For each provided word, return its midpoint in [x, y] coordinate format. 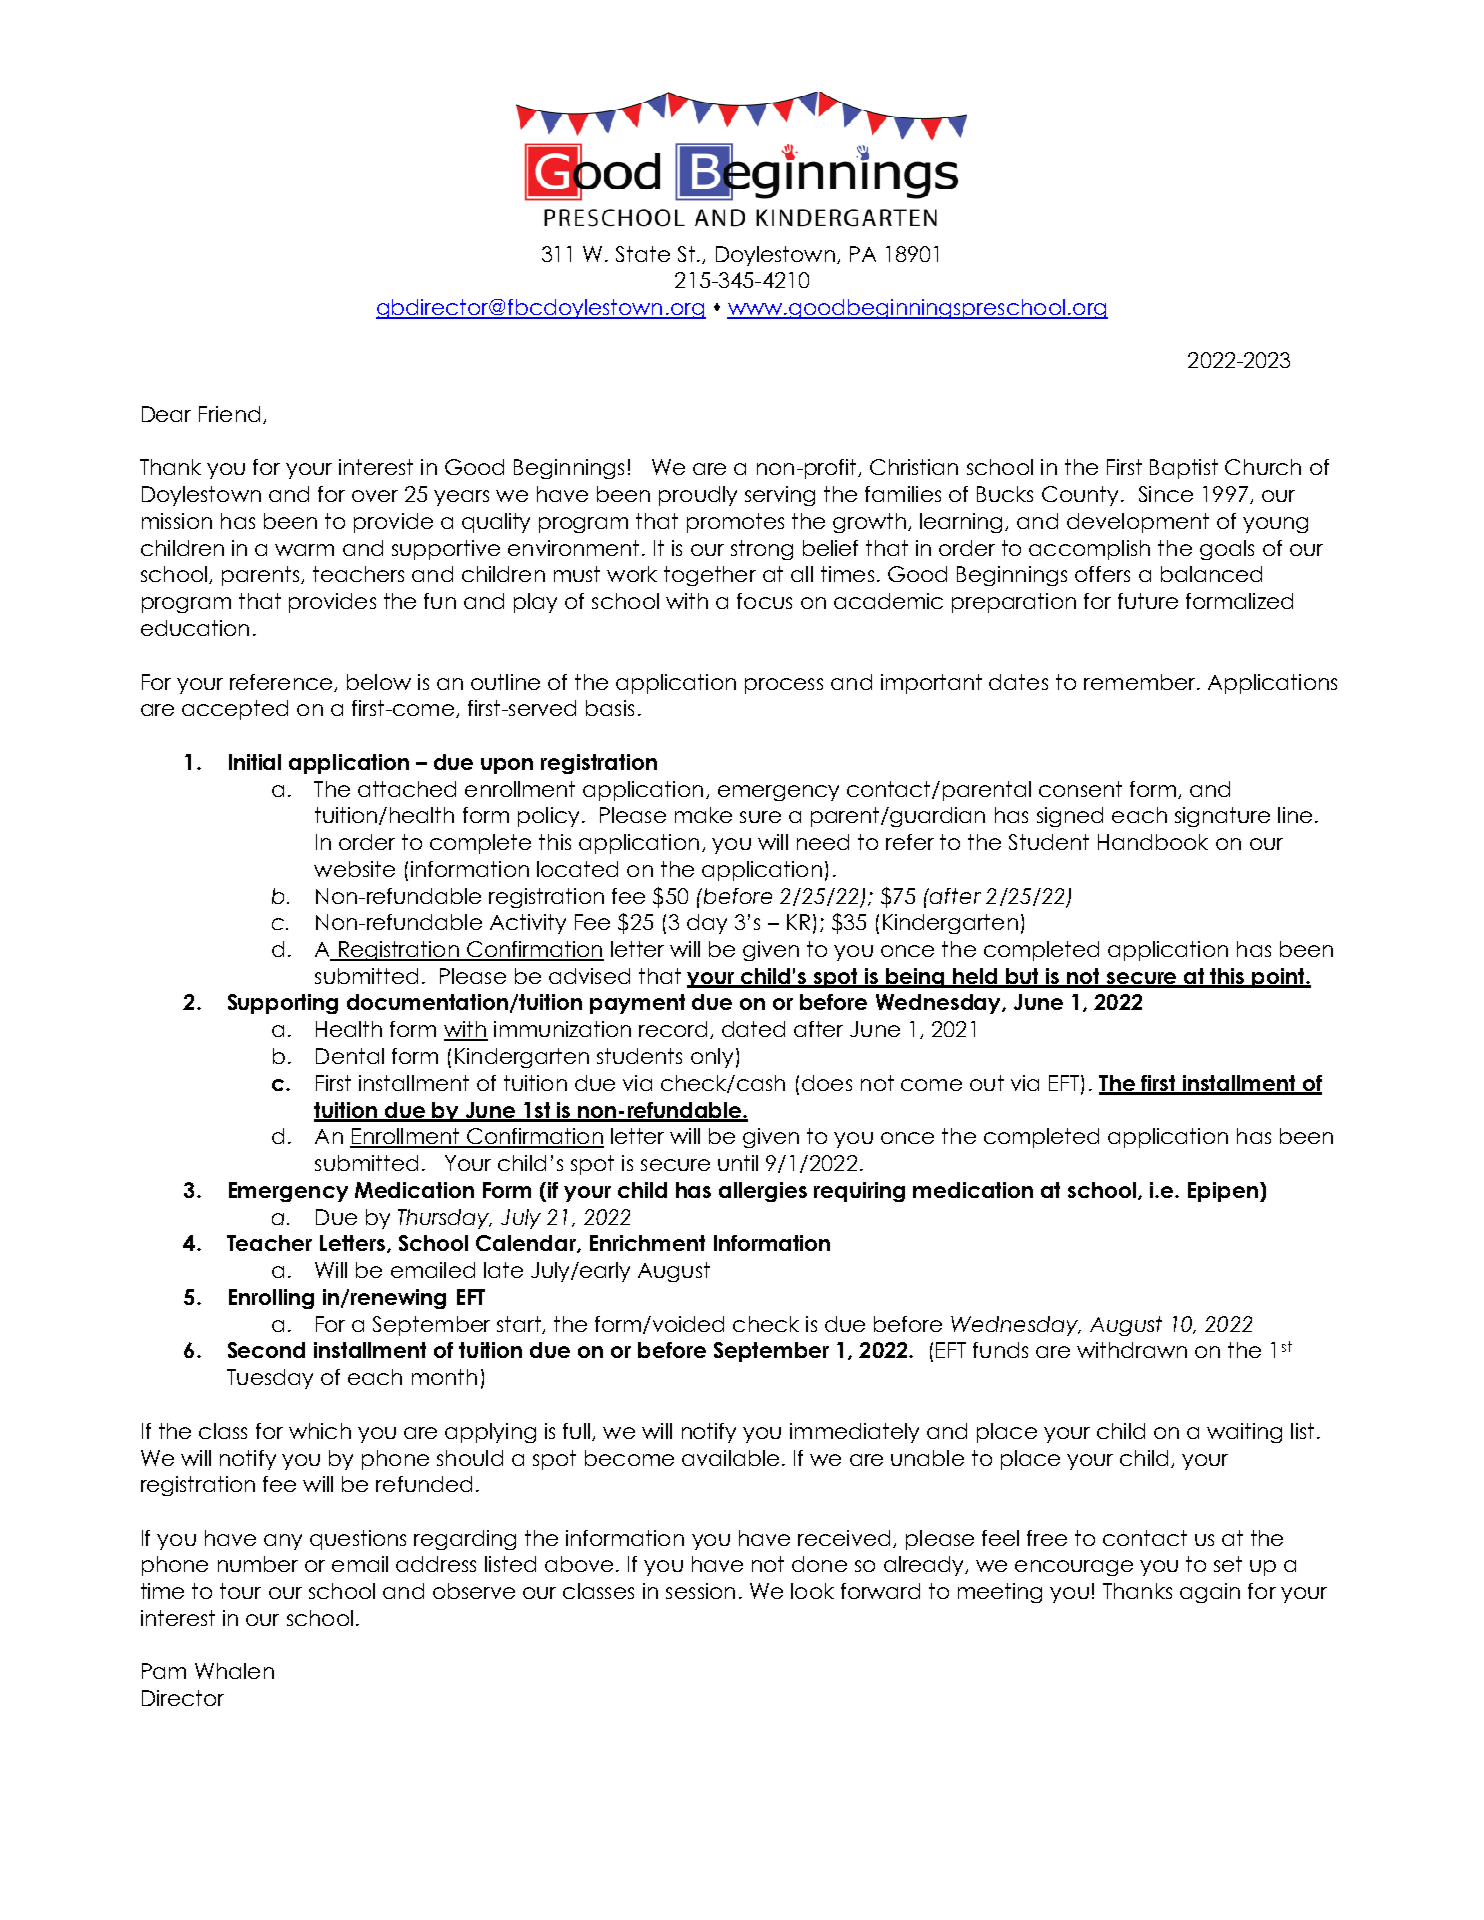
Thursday [445, 1219]
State [643, 254]
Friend [229, 414]
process [784, 686]
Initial [255, 762]
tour [240, 1591]
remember [1141, 682]
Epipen [1224, 1192]
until [738, 1163]
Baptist [1184, 469]
